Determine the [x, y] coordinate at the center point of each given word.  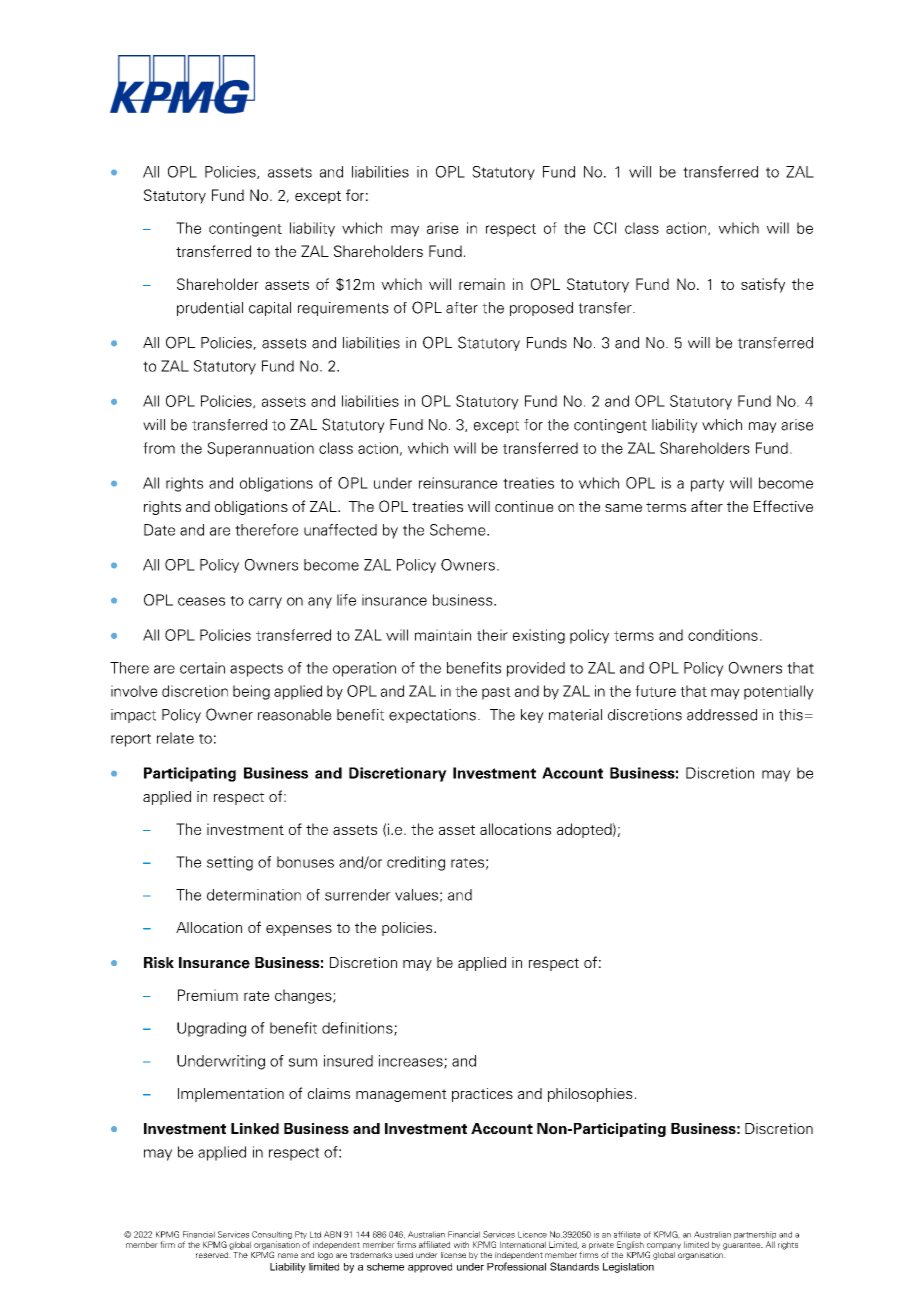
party [707, 485]
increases [412, 1062]
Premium [208, 995]
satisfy [763, 285]
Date [159, 530]
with [461, 1244]
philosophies [590, 1095]
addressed [722, 715]
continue [524, 506]
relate [175, 738]
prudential [210, 309]
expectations [432, 716]
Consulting [271, 1236]
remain [482, 284]
